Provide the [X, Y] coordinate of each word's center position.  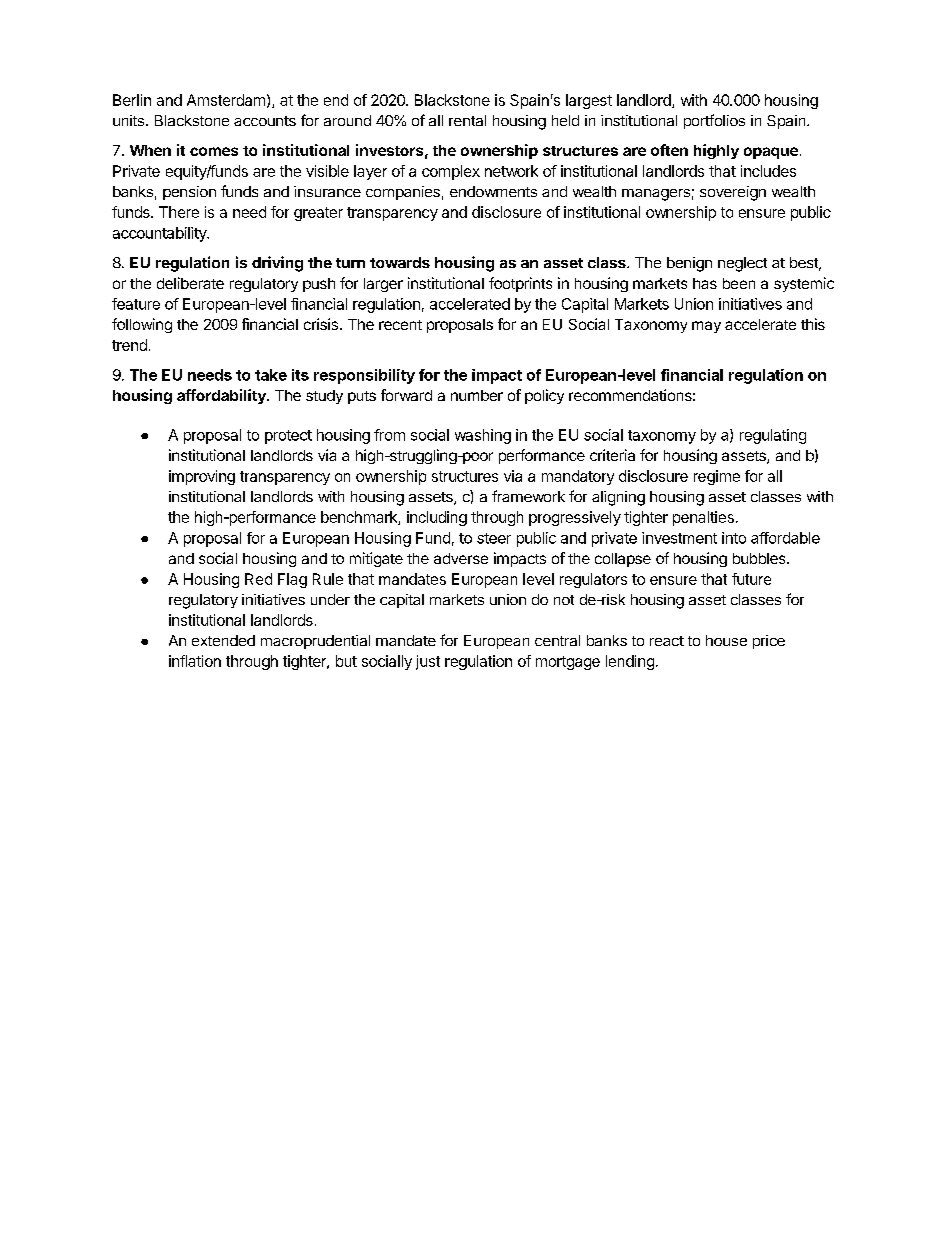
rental [467, 120]
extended [223, 640]
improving [202, 477]
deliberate [190, 283]
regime [717, 477]
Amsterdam [226, 100]
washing [483, 436]
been [739, 283]
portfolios [714, 121]
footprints [520, 284]
